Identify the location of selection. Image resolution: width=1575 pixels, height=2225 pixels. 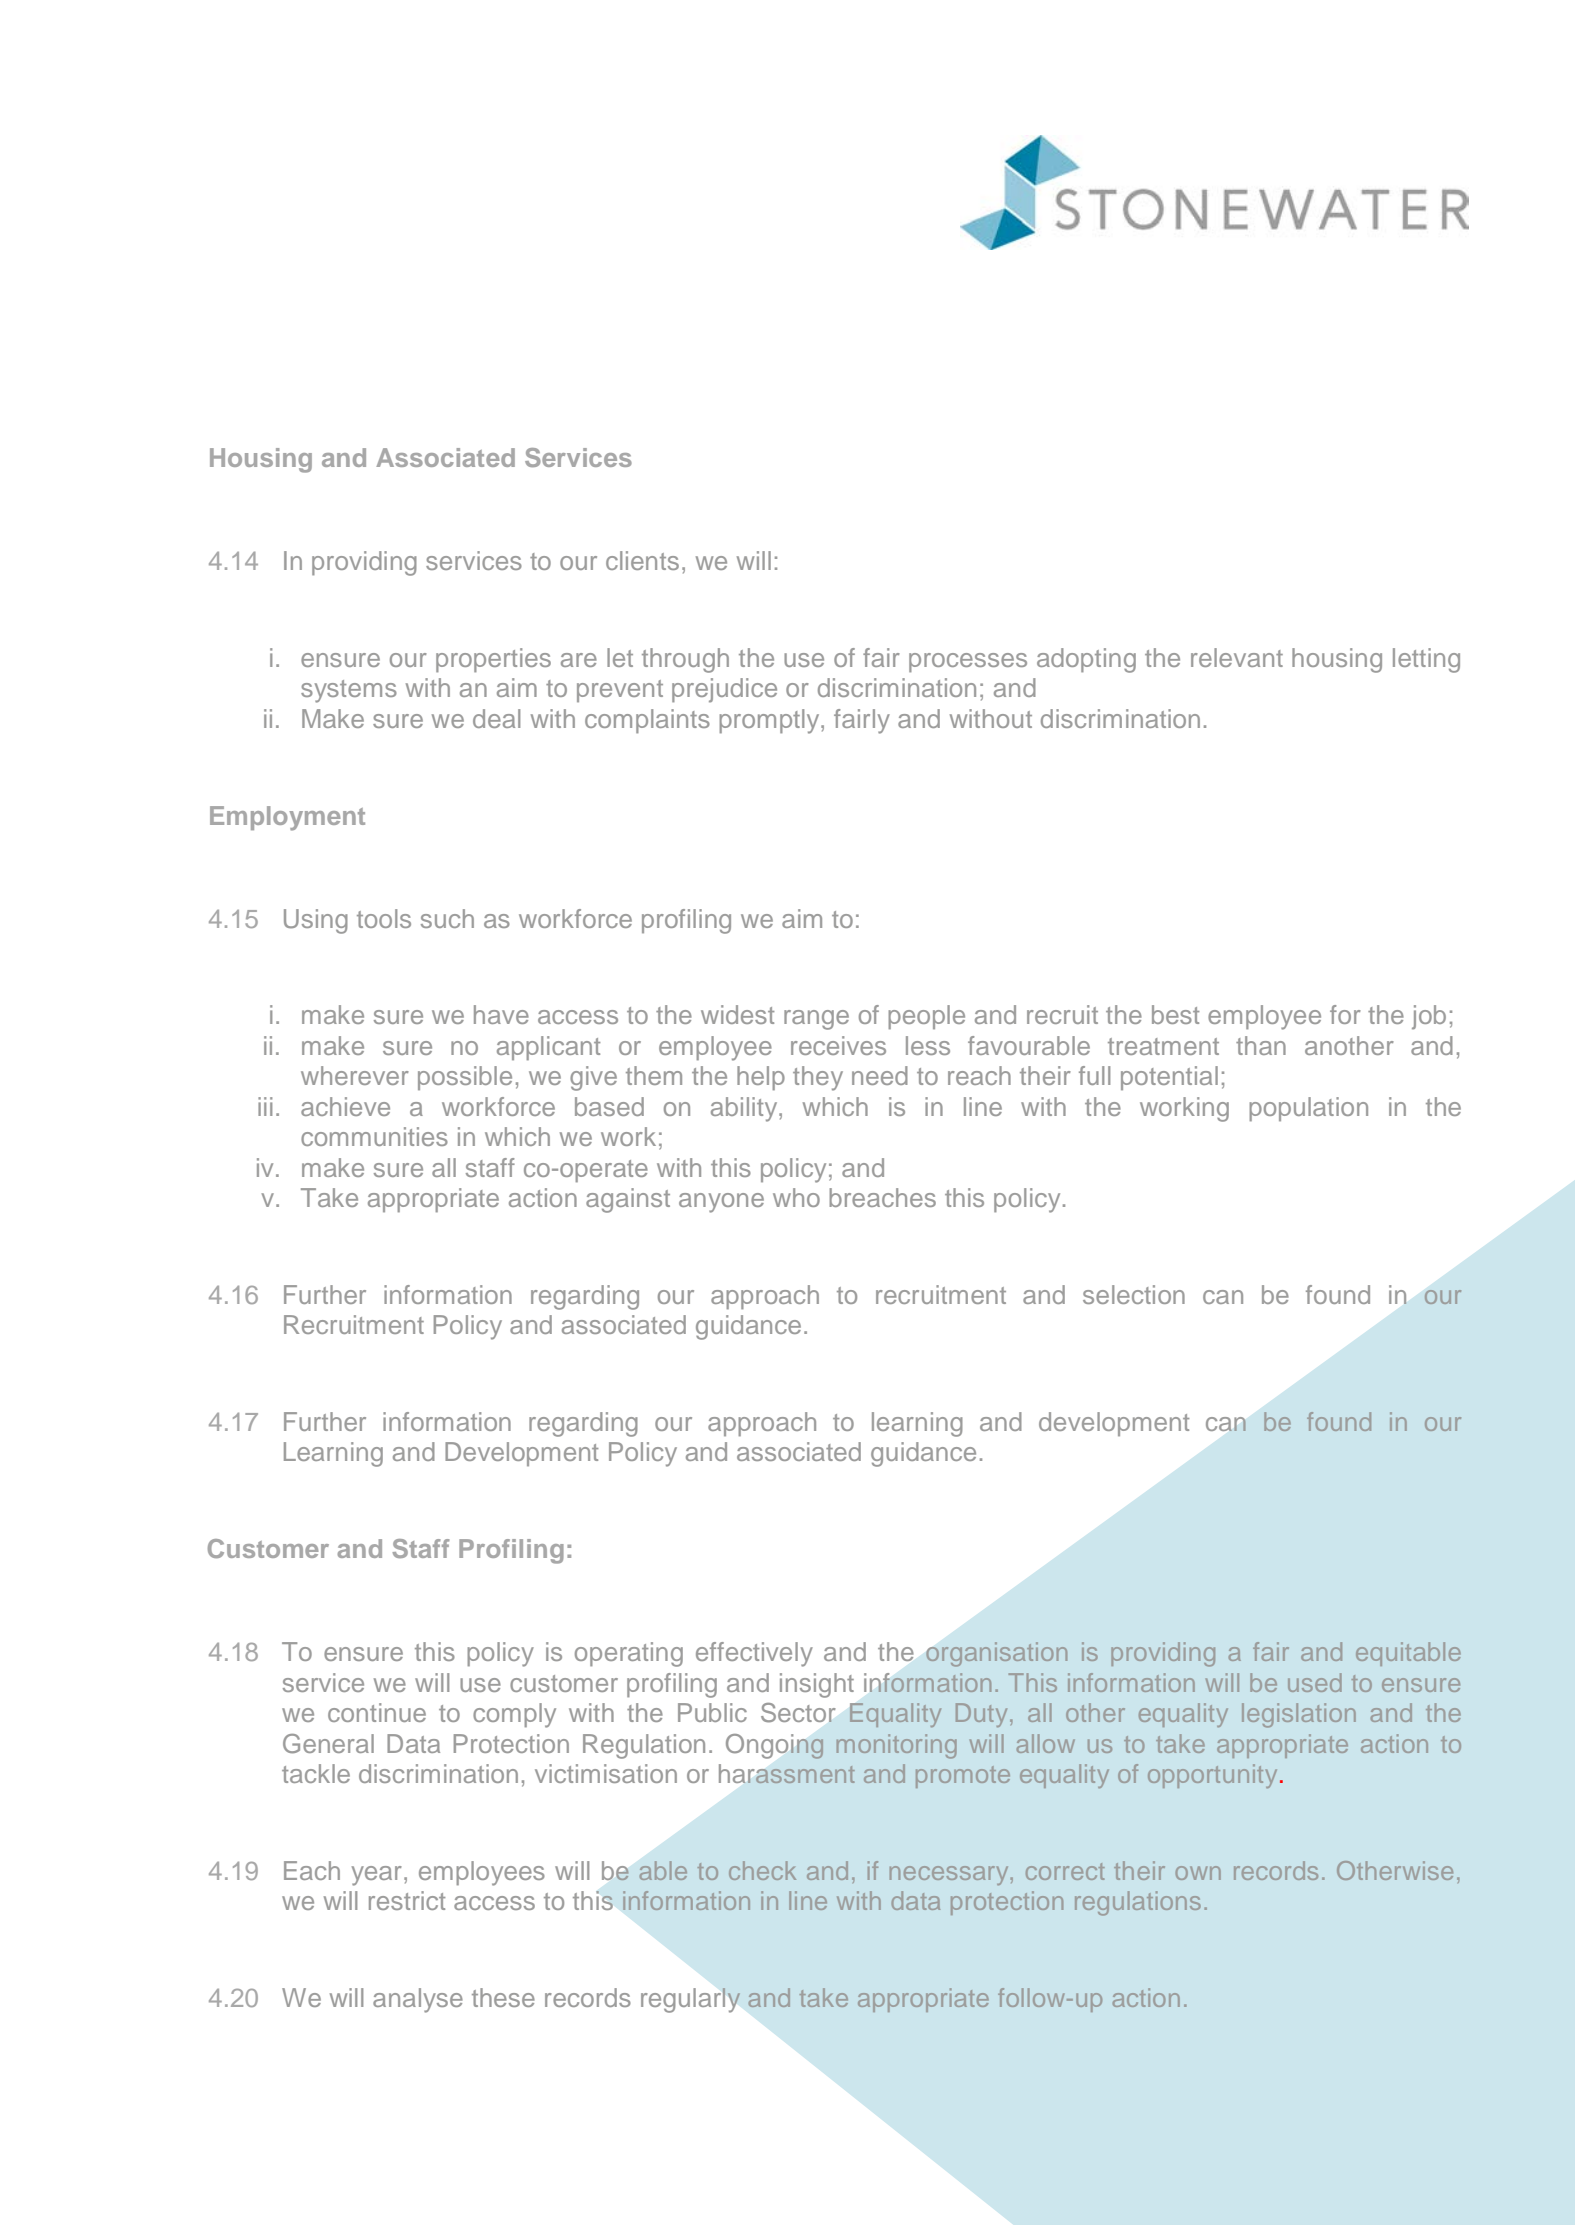
(1134, 1294).
